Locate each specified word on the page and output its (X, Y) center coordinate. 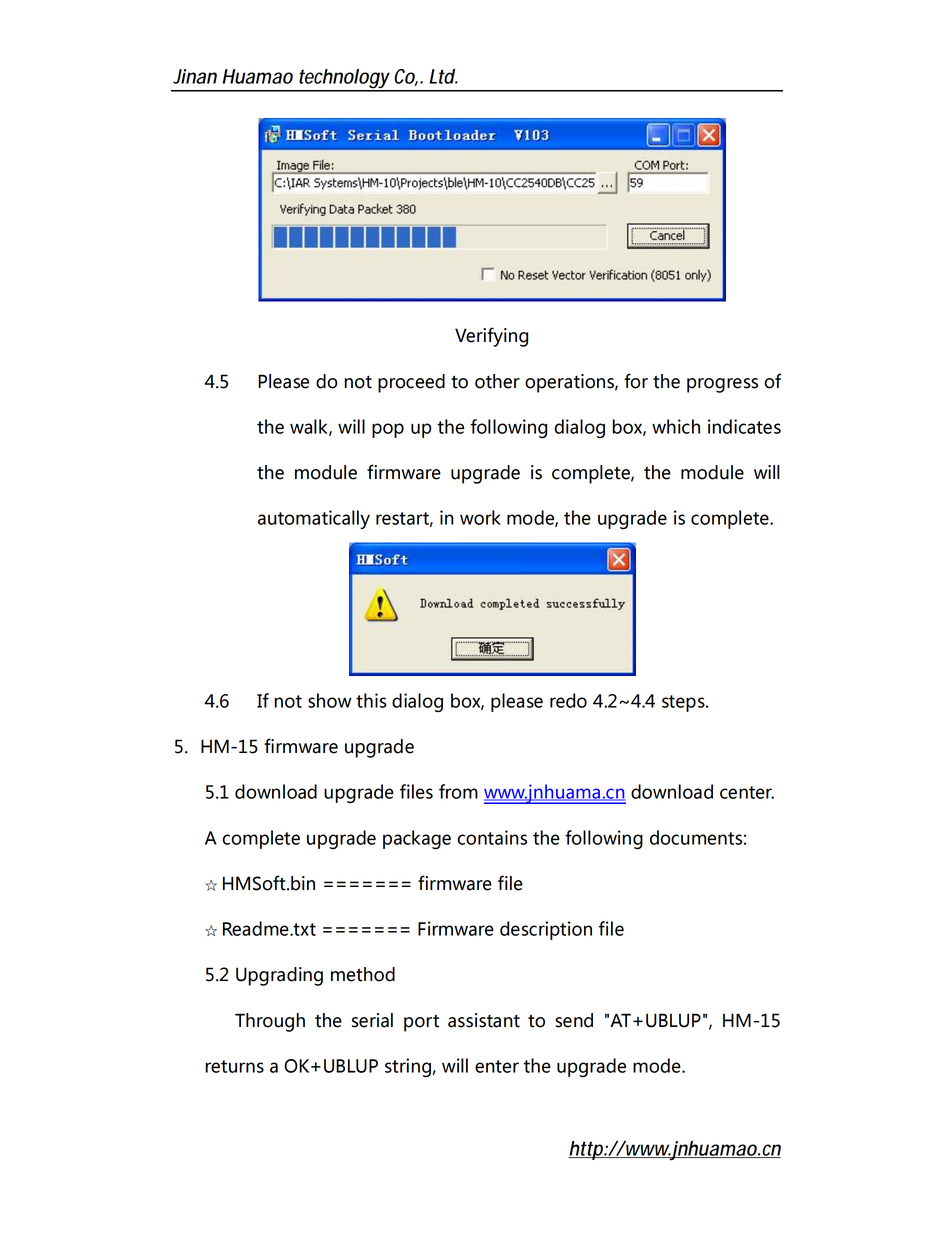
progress (722, 385)
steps (684, 703)
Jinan (195, 76)
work (480, 517)
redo (568, 700)
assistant (484, 1020)
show (330, 700)
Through (270, 1022)
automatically (314, 519)
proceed (411, 383)
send (574, 1020)
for (636, 381)
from (458, 791)
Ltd (442, 76)
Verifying (491, 337)
